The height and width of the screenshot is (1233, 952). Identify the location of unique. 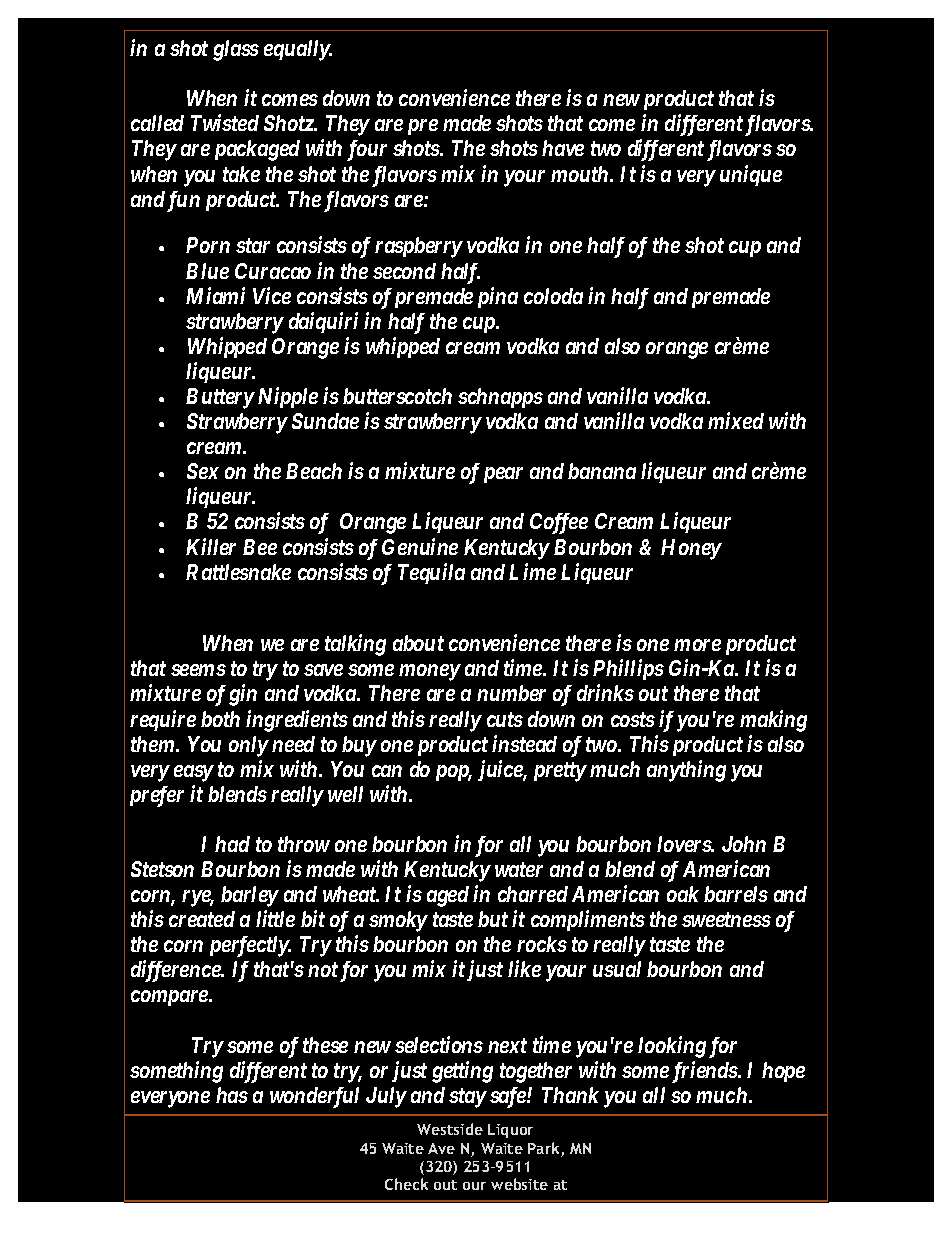
(751, 175).
